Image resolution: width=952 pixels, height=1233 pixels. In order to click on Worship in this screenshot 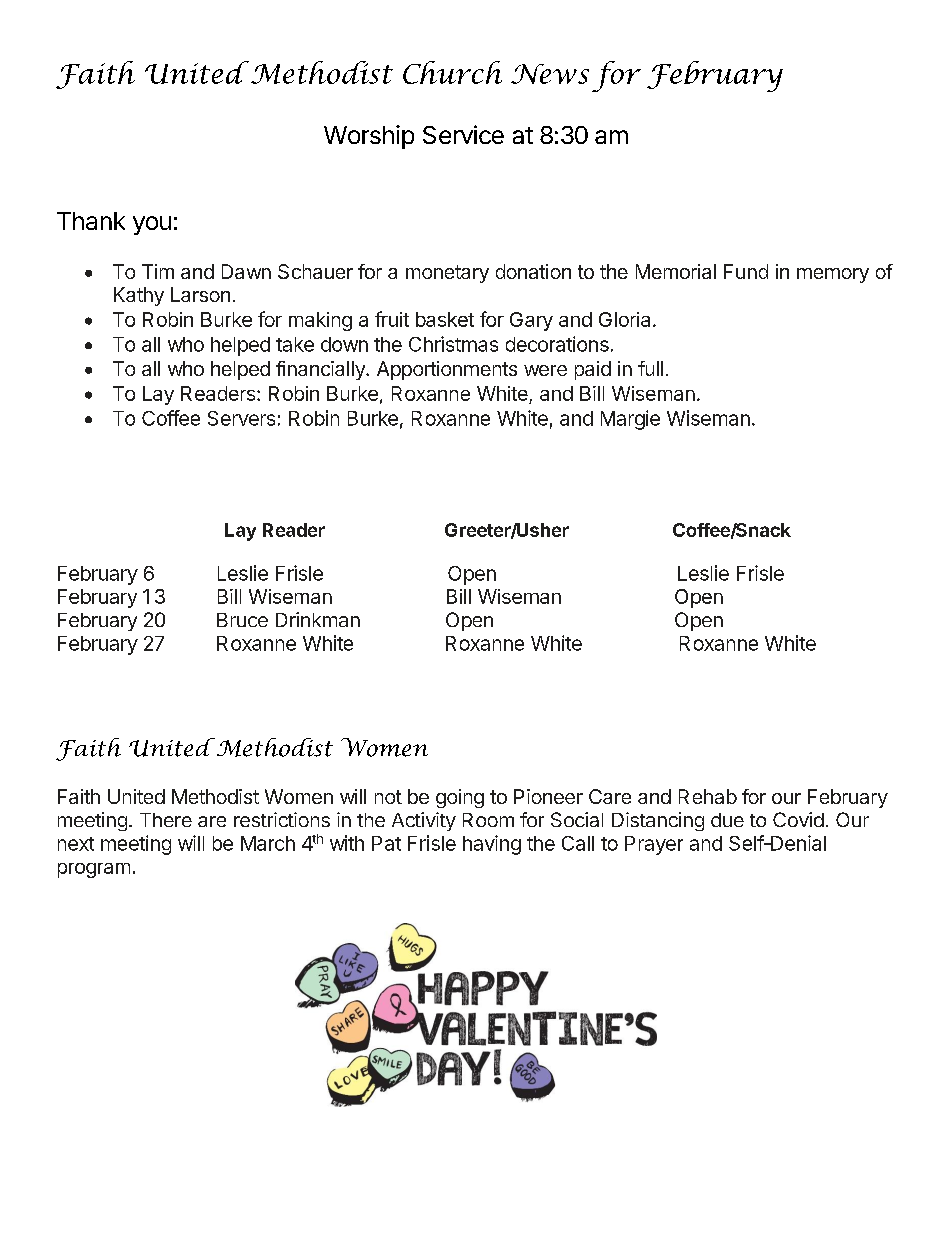, I will do `click(369, 137)`.
